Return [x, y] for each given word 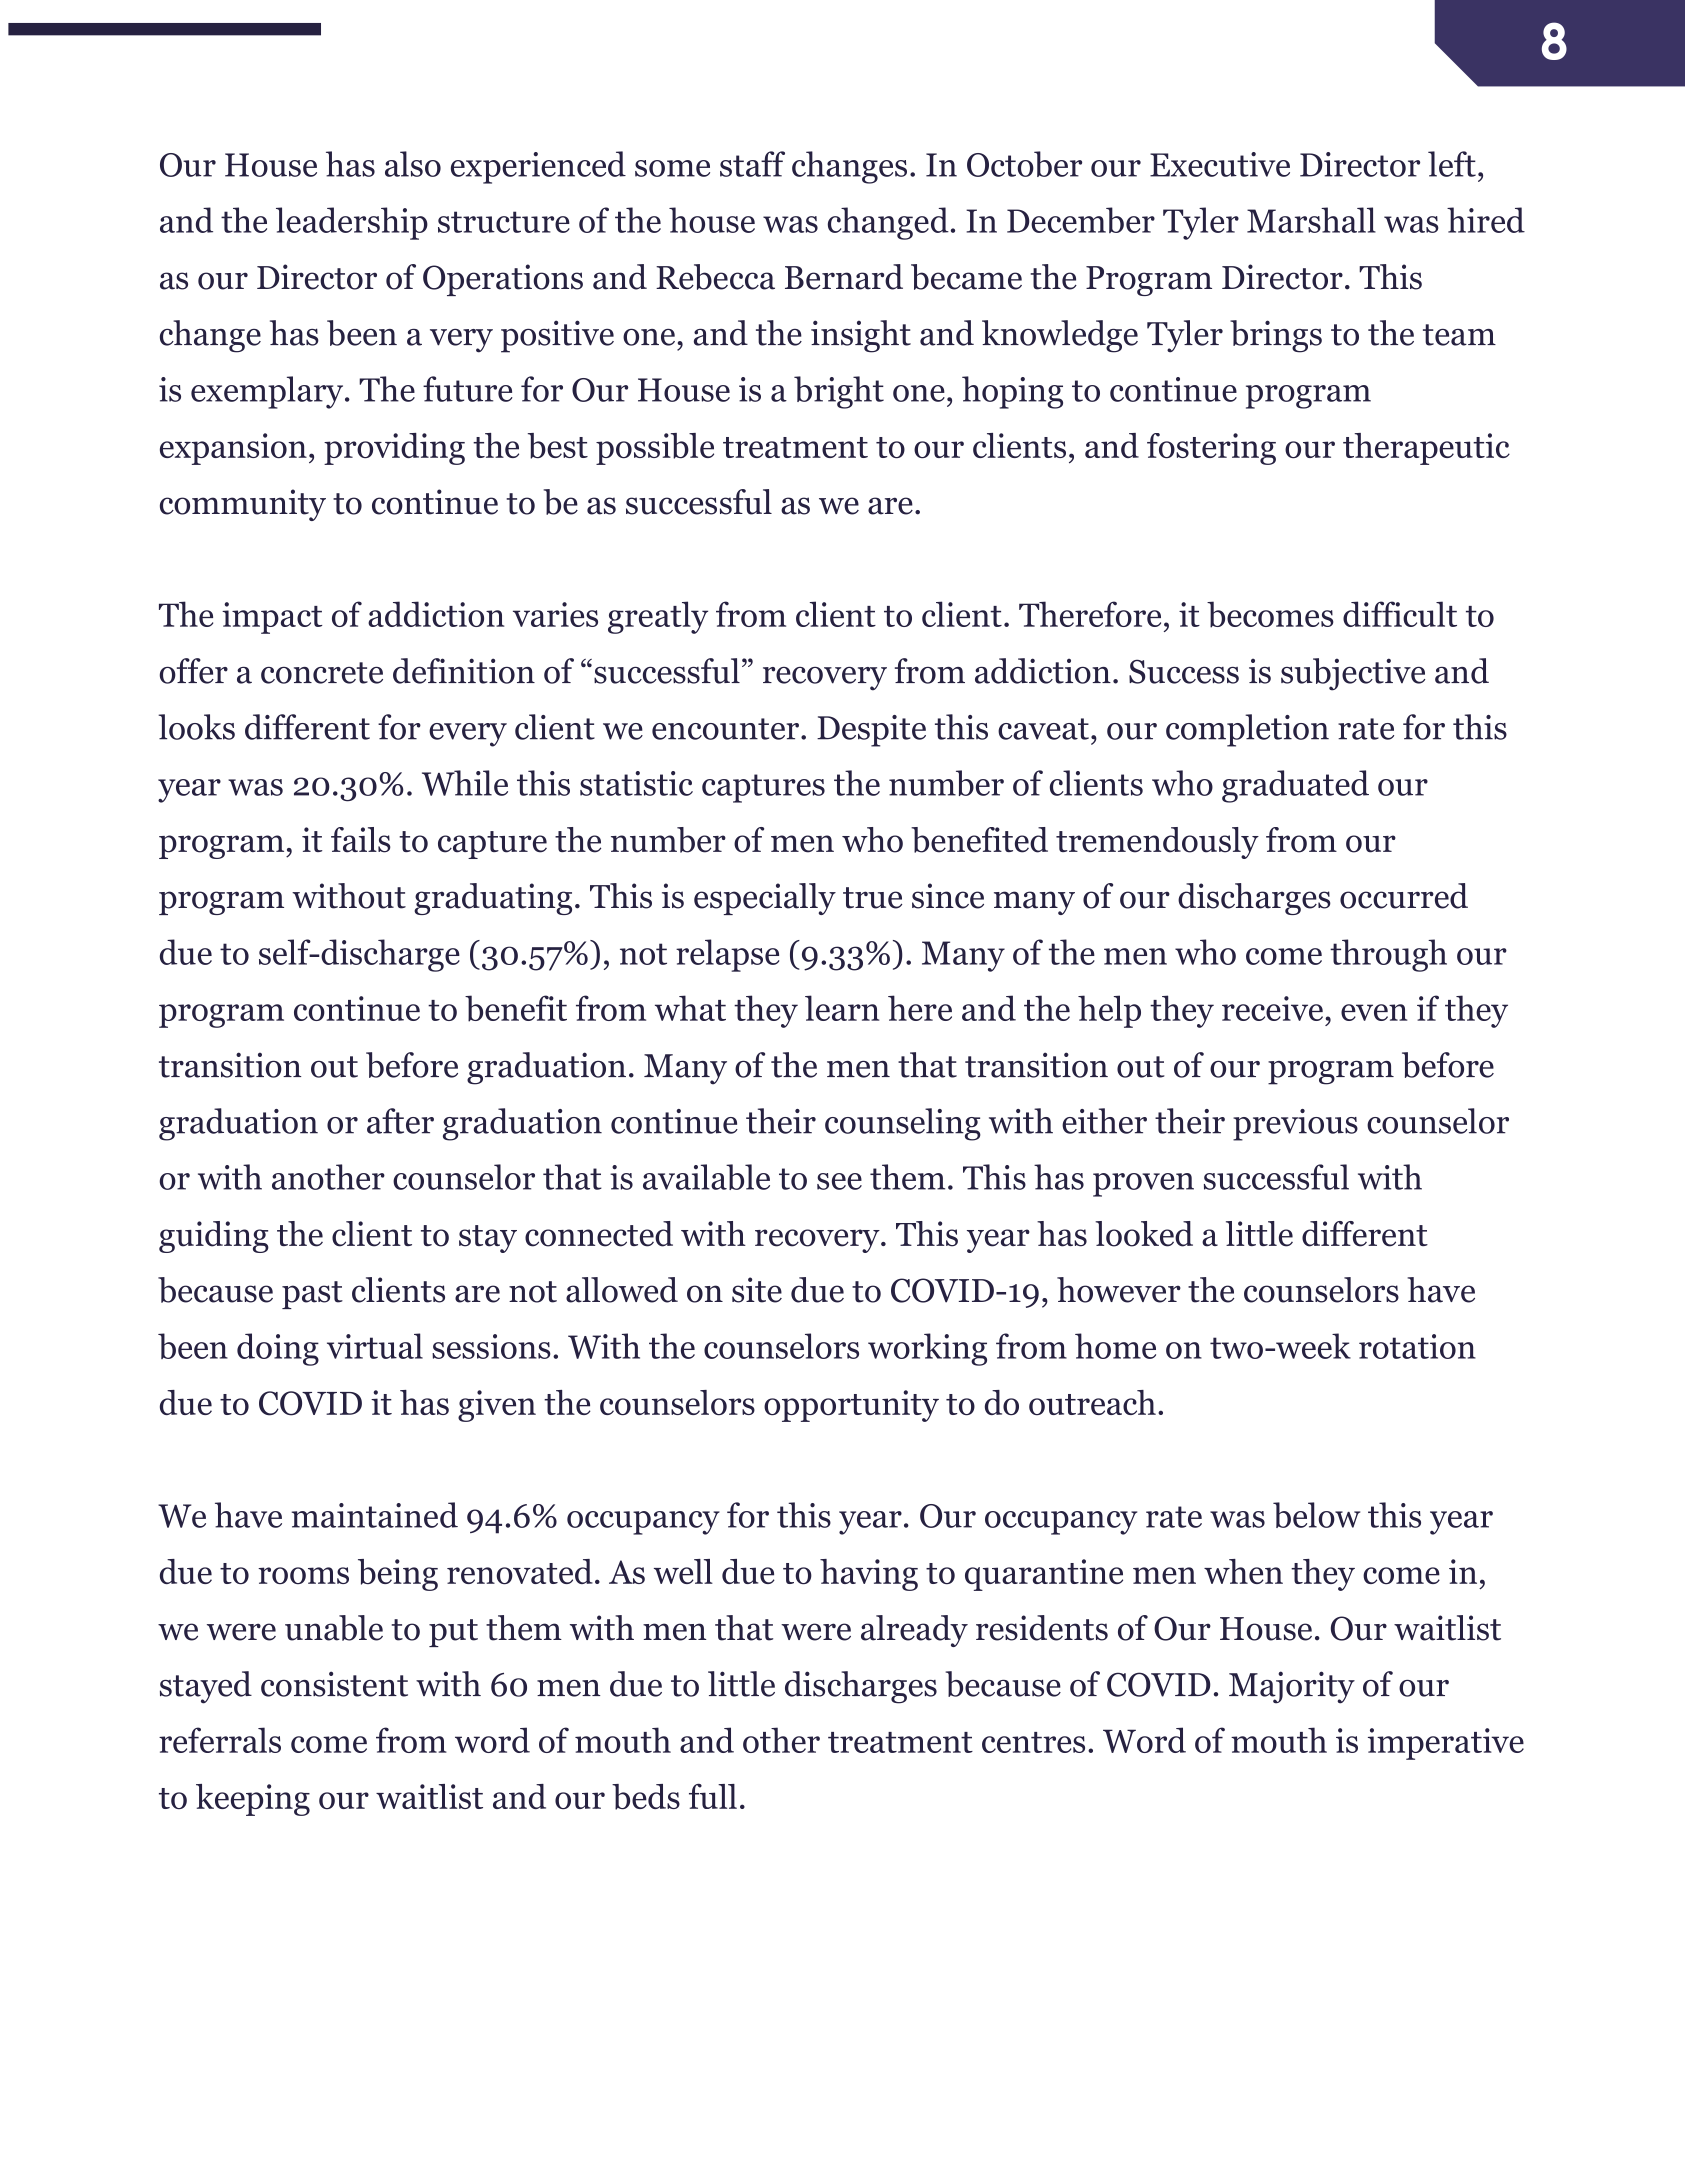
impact [272, 618]
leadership [352, 223]
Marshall [1311, 220]
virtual [375, 1346]
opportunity [851, 1406]
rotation [1417, 1346]
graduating [493, 899]
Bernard [844, 277]
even [1374, 1012]
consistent [334, 1684]
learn [842, 1008]
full [713, 1796]
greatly [658, 617]
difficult [1400, 614]
